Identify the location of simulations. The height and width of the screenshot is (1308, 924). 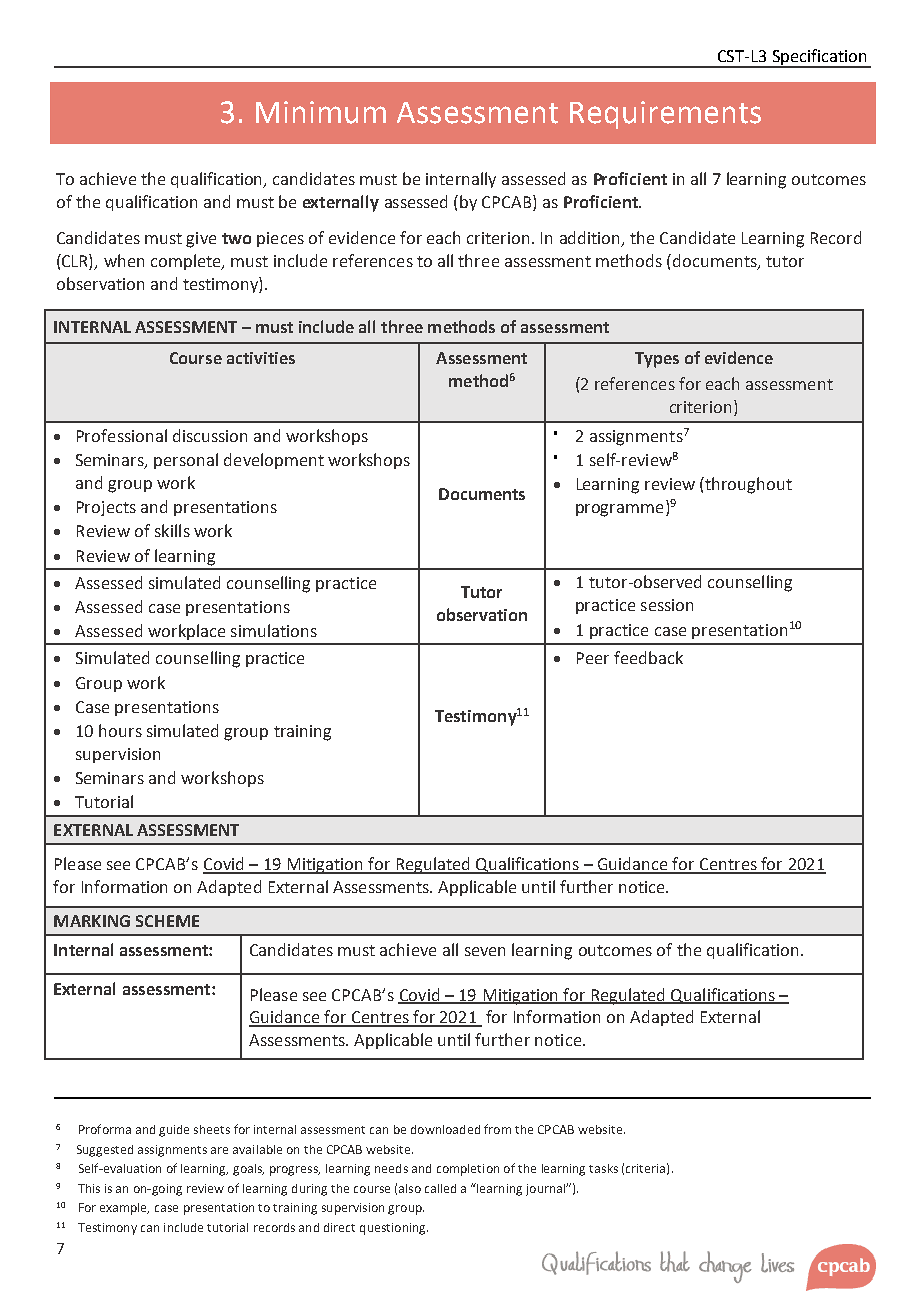
(274, 630).
